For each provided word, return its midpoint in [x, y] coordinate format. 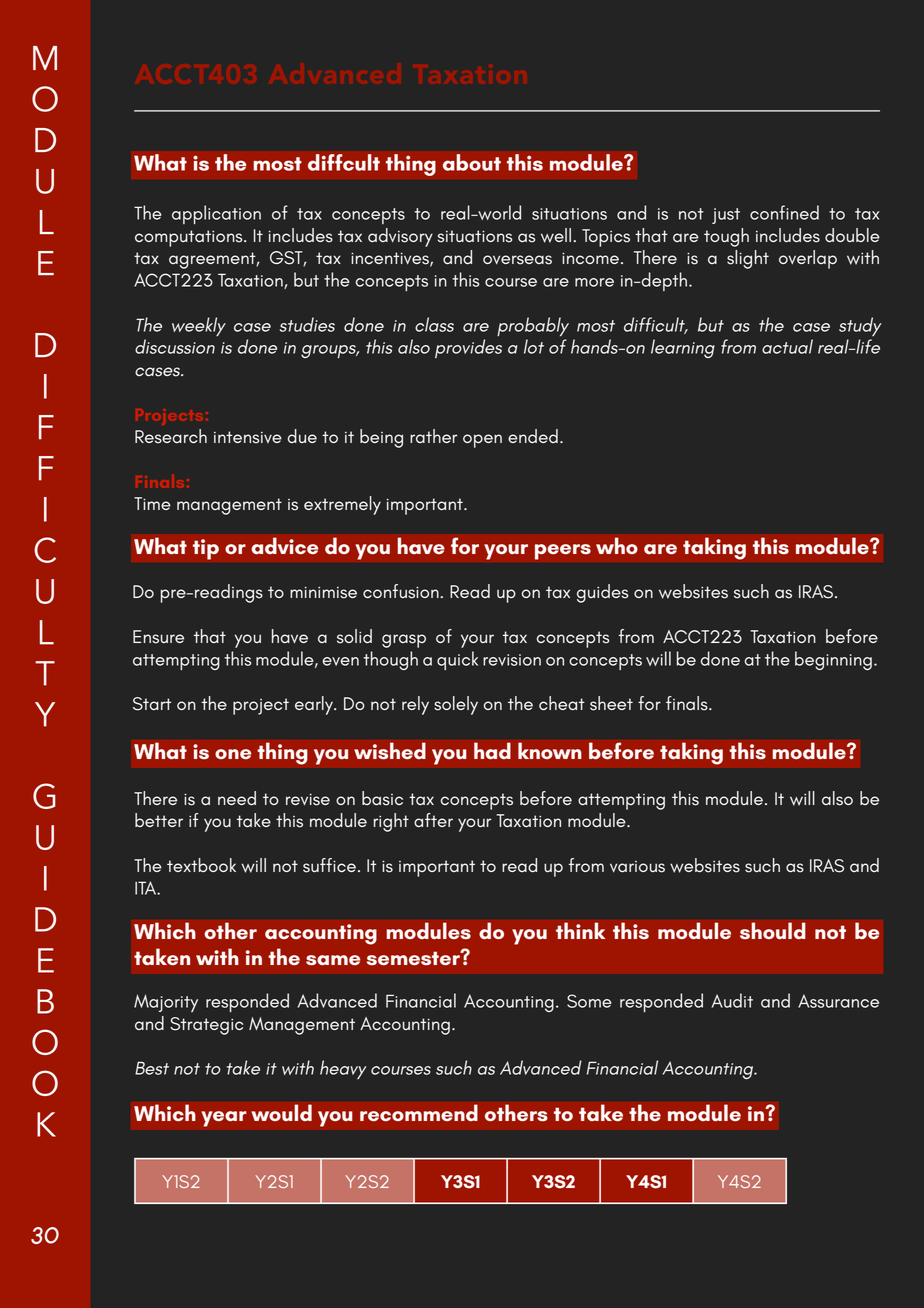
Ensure [158, 637]
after [433, 820]
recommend [419, 1113]
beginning [833, 660]
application [216, 214]
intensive [248, 437]
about [472, 162]
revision [512, 660]
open [482, 441]
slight [748, 259]
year [224, 1119]
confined [784, 212]
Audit [732, 1000]
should [773, 931]
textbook [201, 865]
